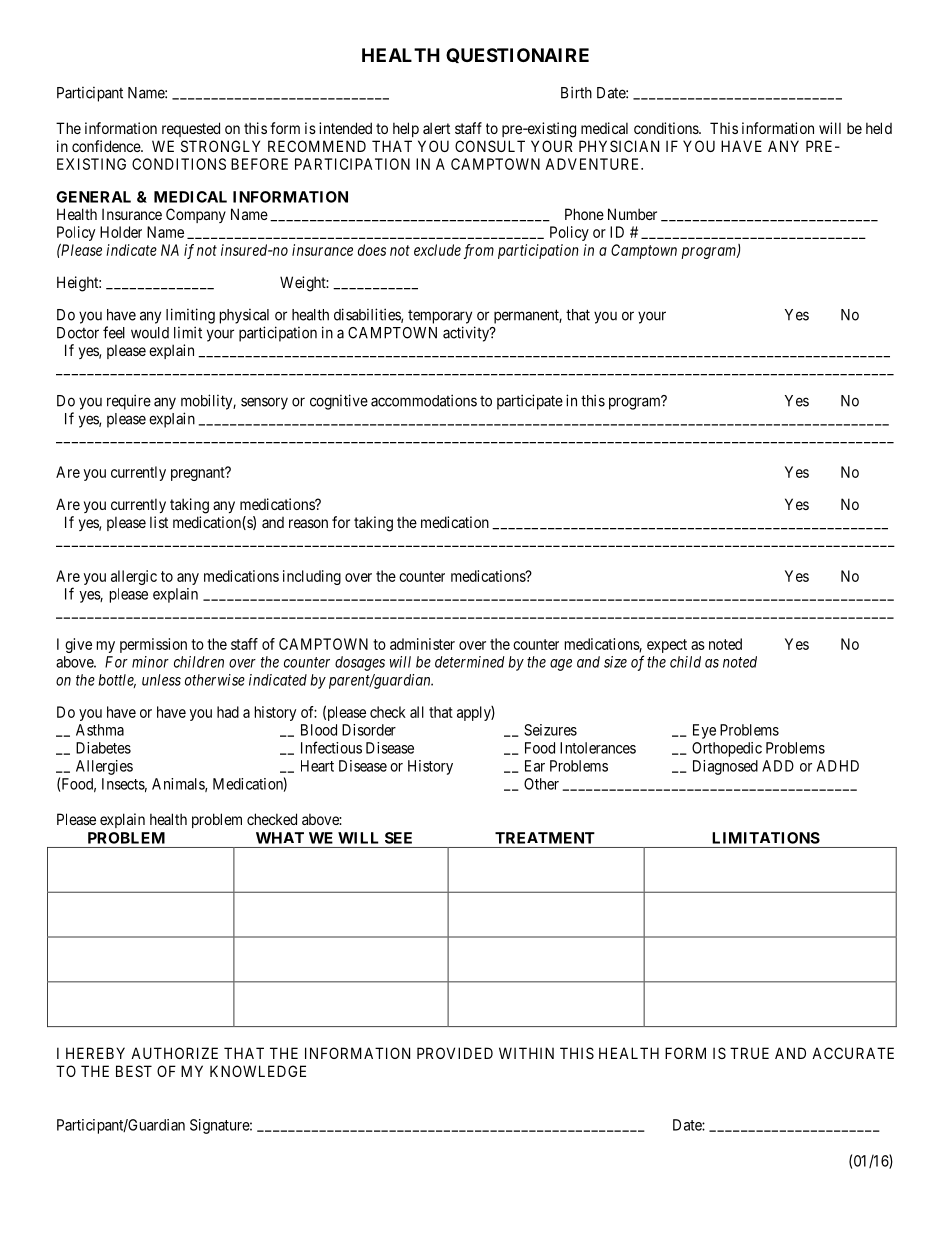 Image resolution: width=952 pixels, height=1233 pixels. I want to click on PROVIDED, so click(455, 1053).
